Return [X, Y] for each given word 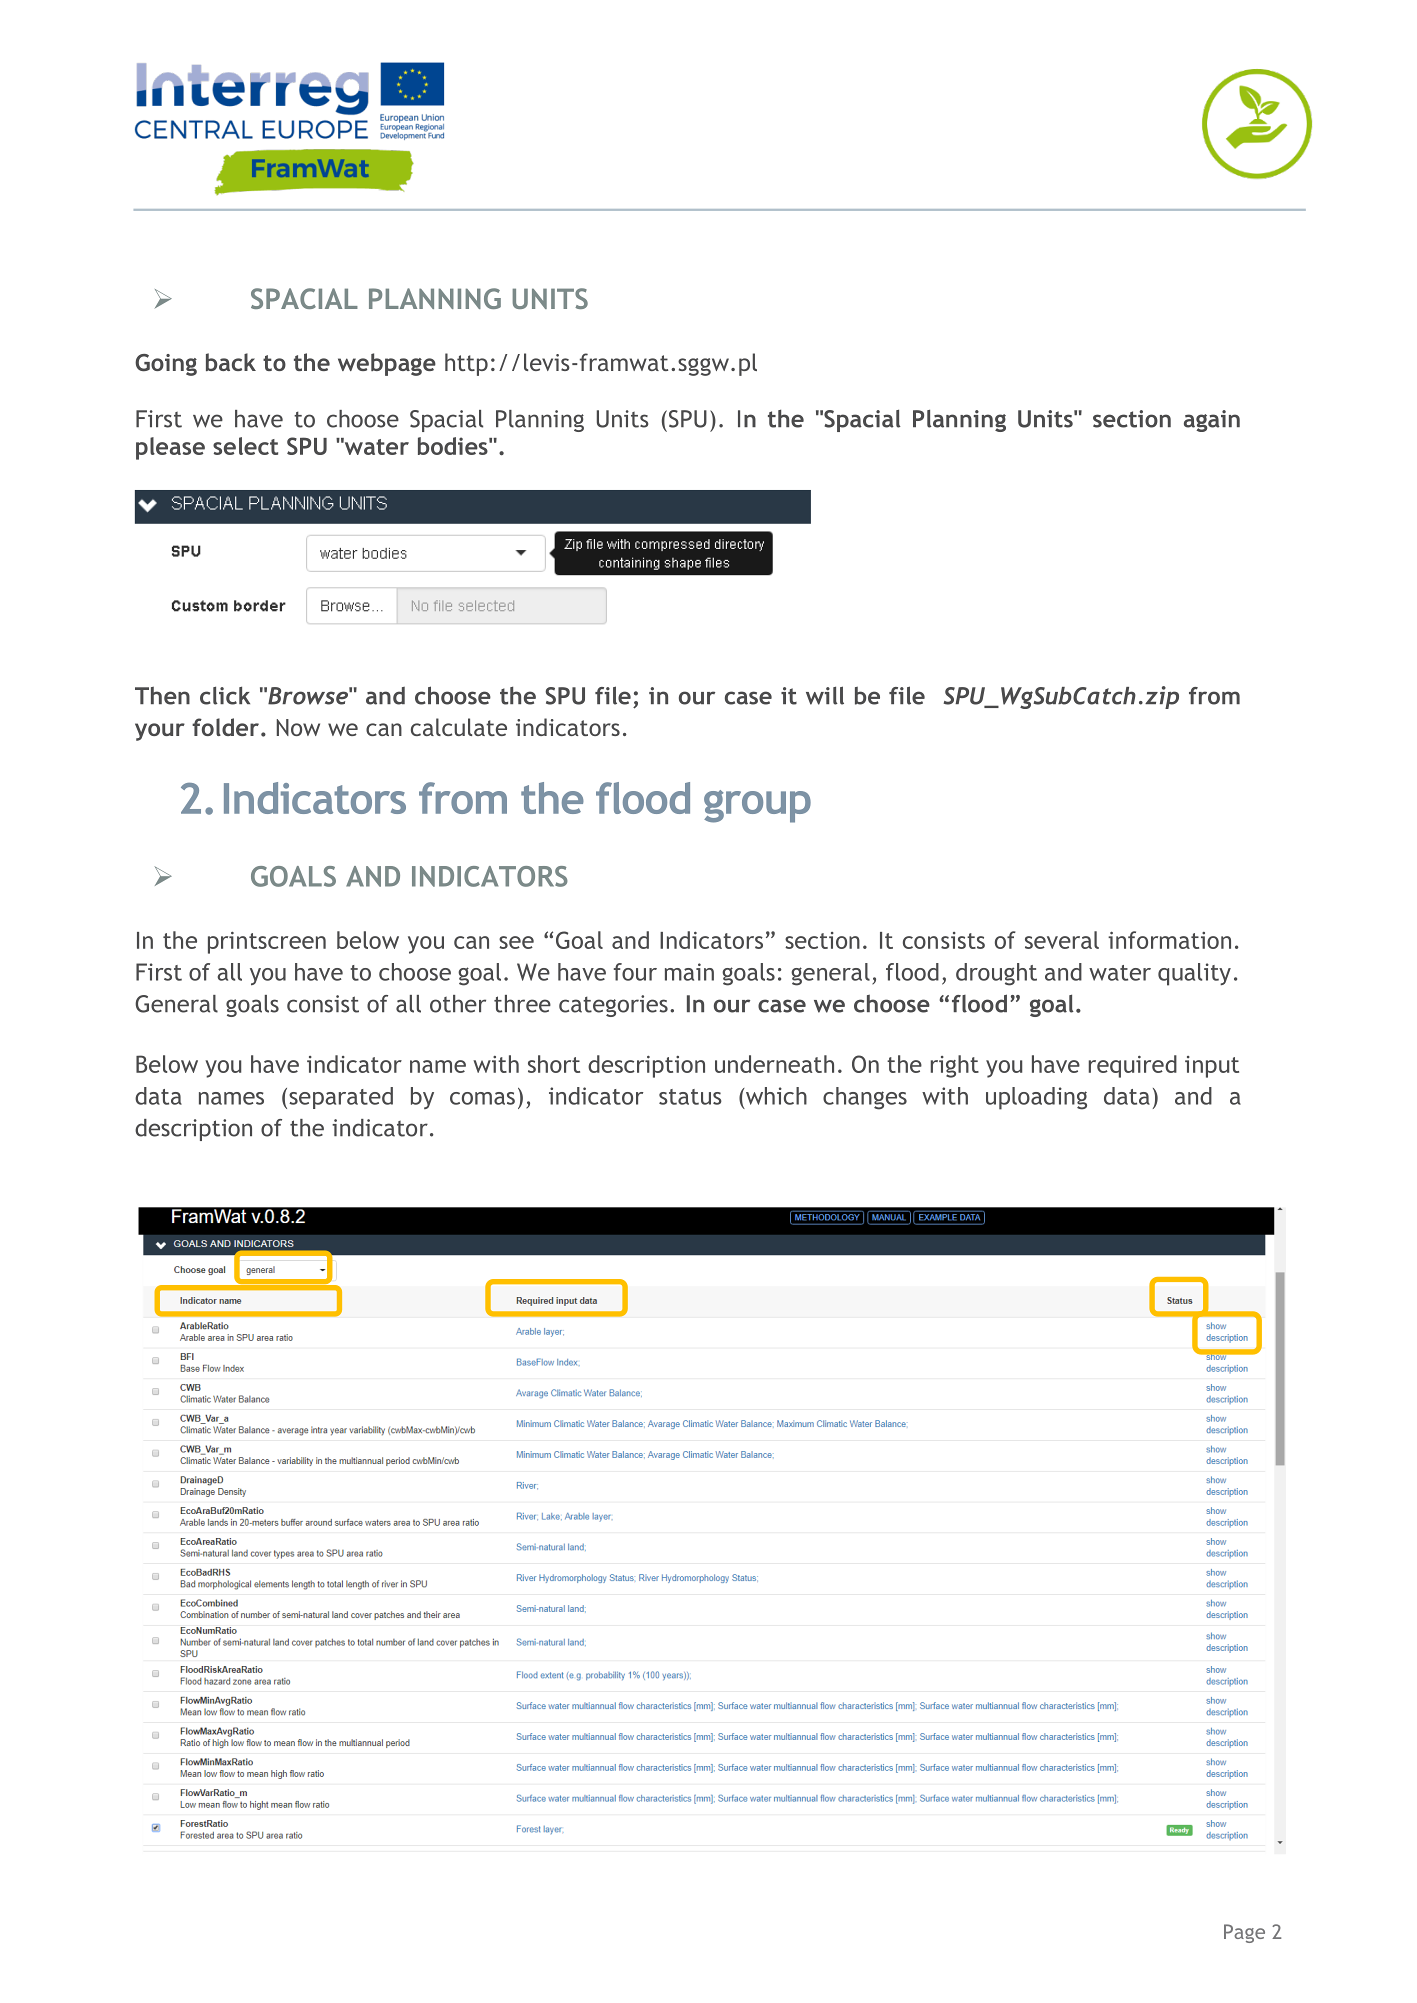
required [1133, 1066]
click [225, 695]
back [231, 362]
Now [298, 727]
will [825, 695]
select [245, 446]
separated [341, 1098]
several [1062, 940]
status [690, 1097]
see [516, 942]
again [1212, 421]
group [757, 806]
